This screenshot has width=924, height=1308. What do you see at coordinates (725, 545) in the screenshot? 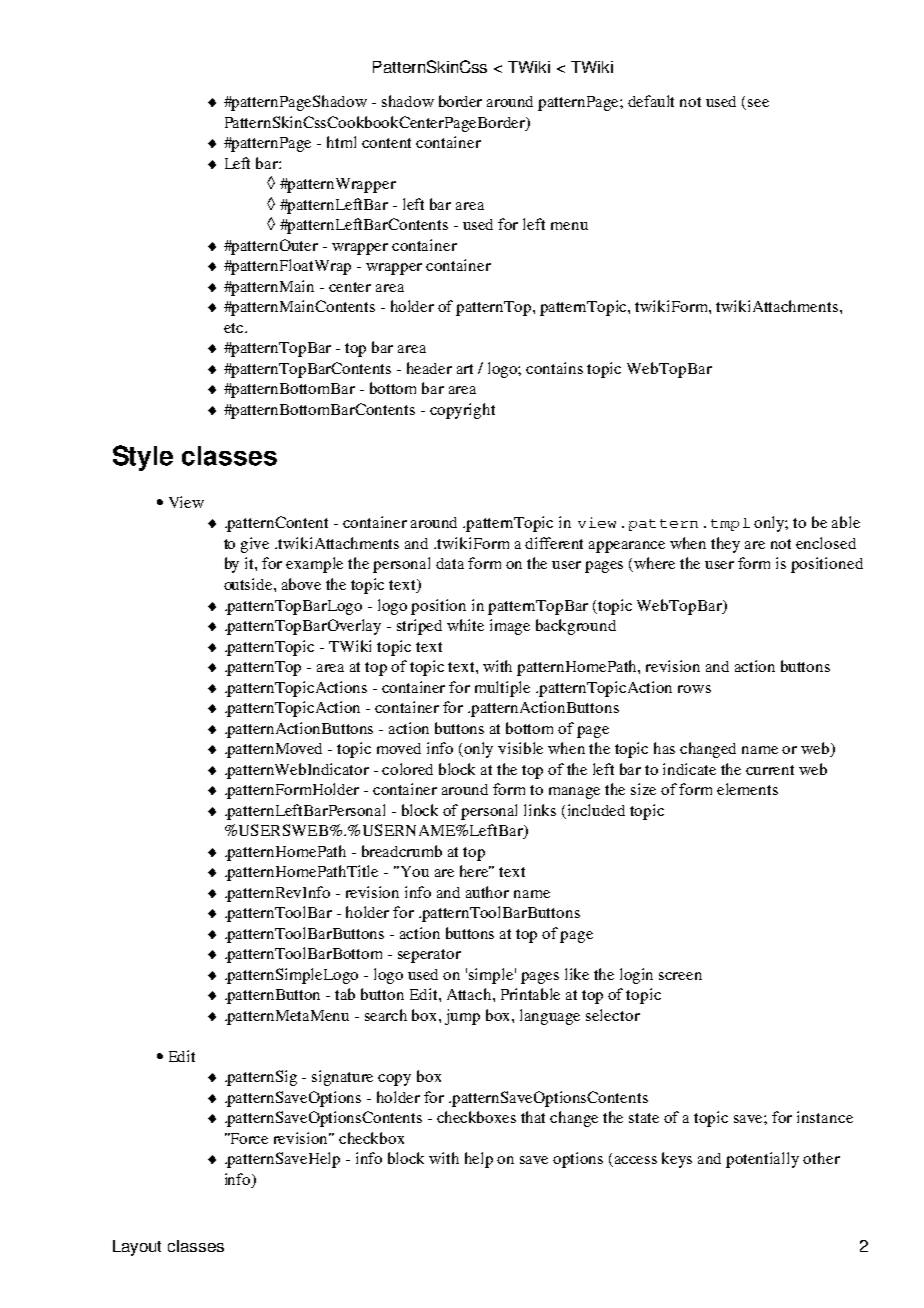
I see `they` at bounding box center [725, 545].
